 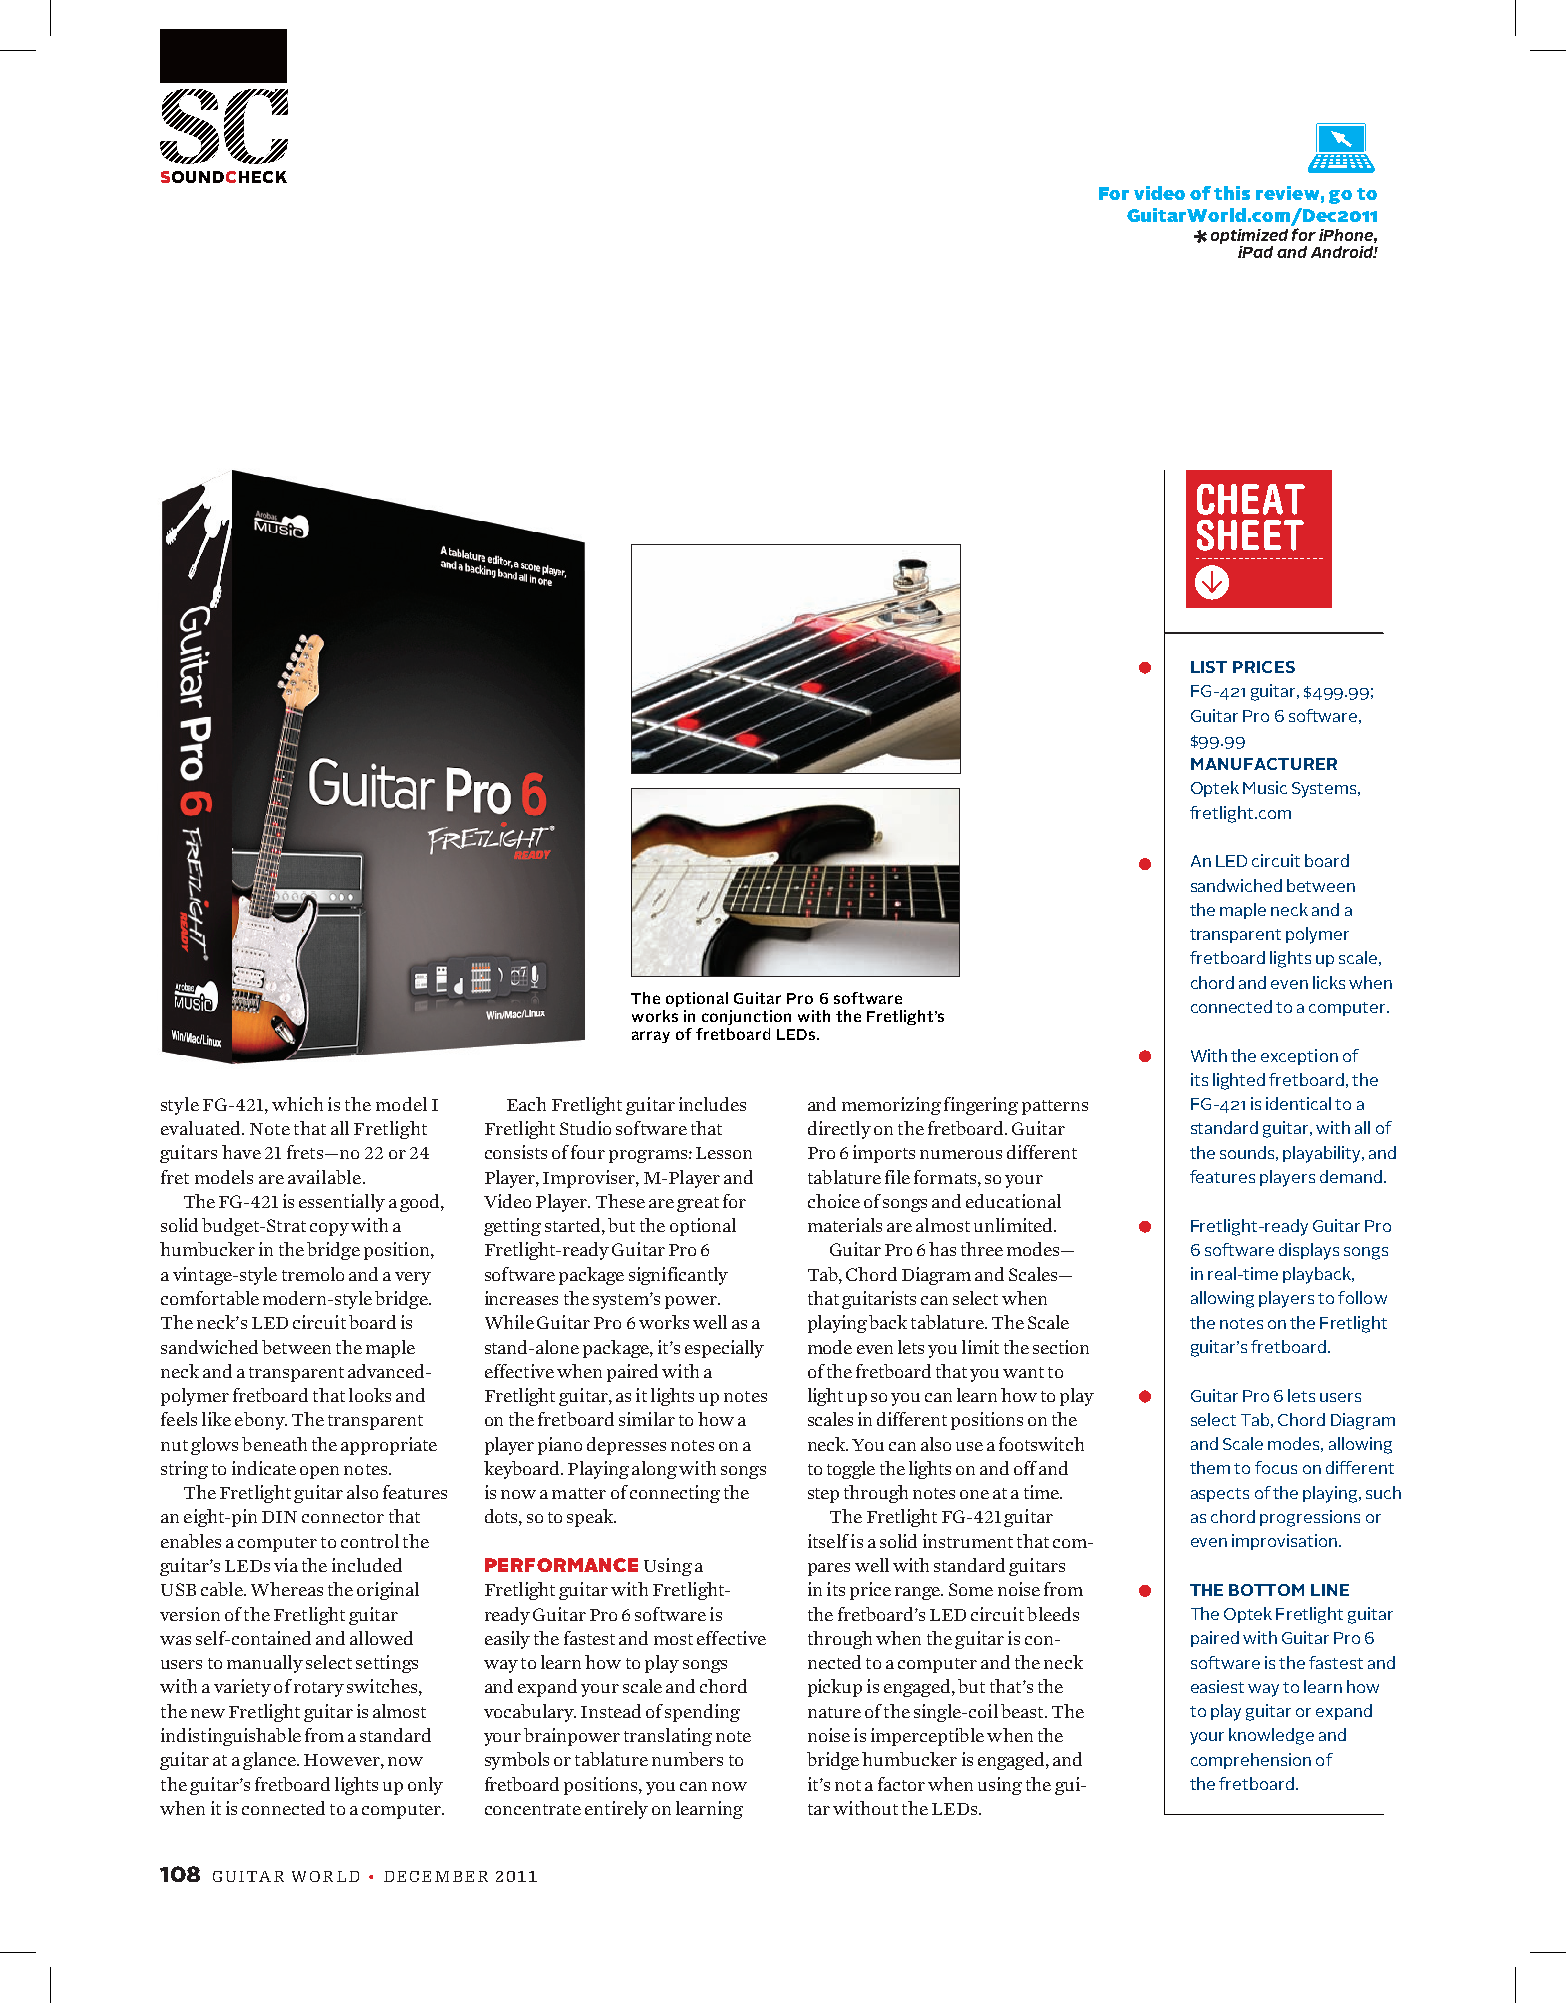 I want to click on open, so click(x=319, y=1472).
